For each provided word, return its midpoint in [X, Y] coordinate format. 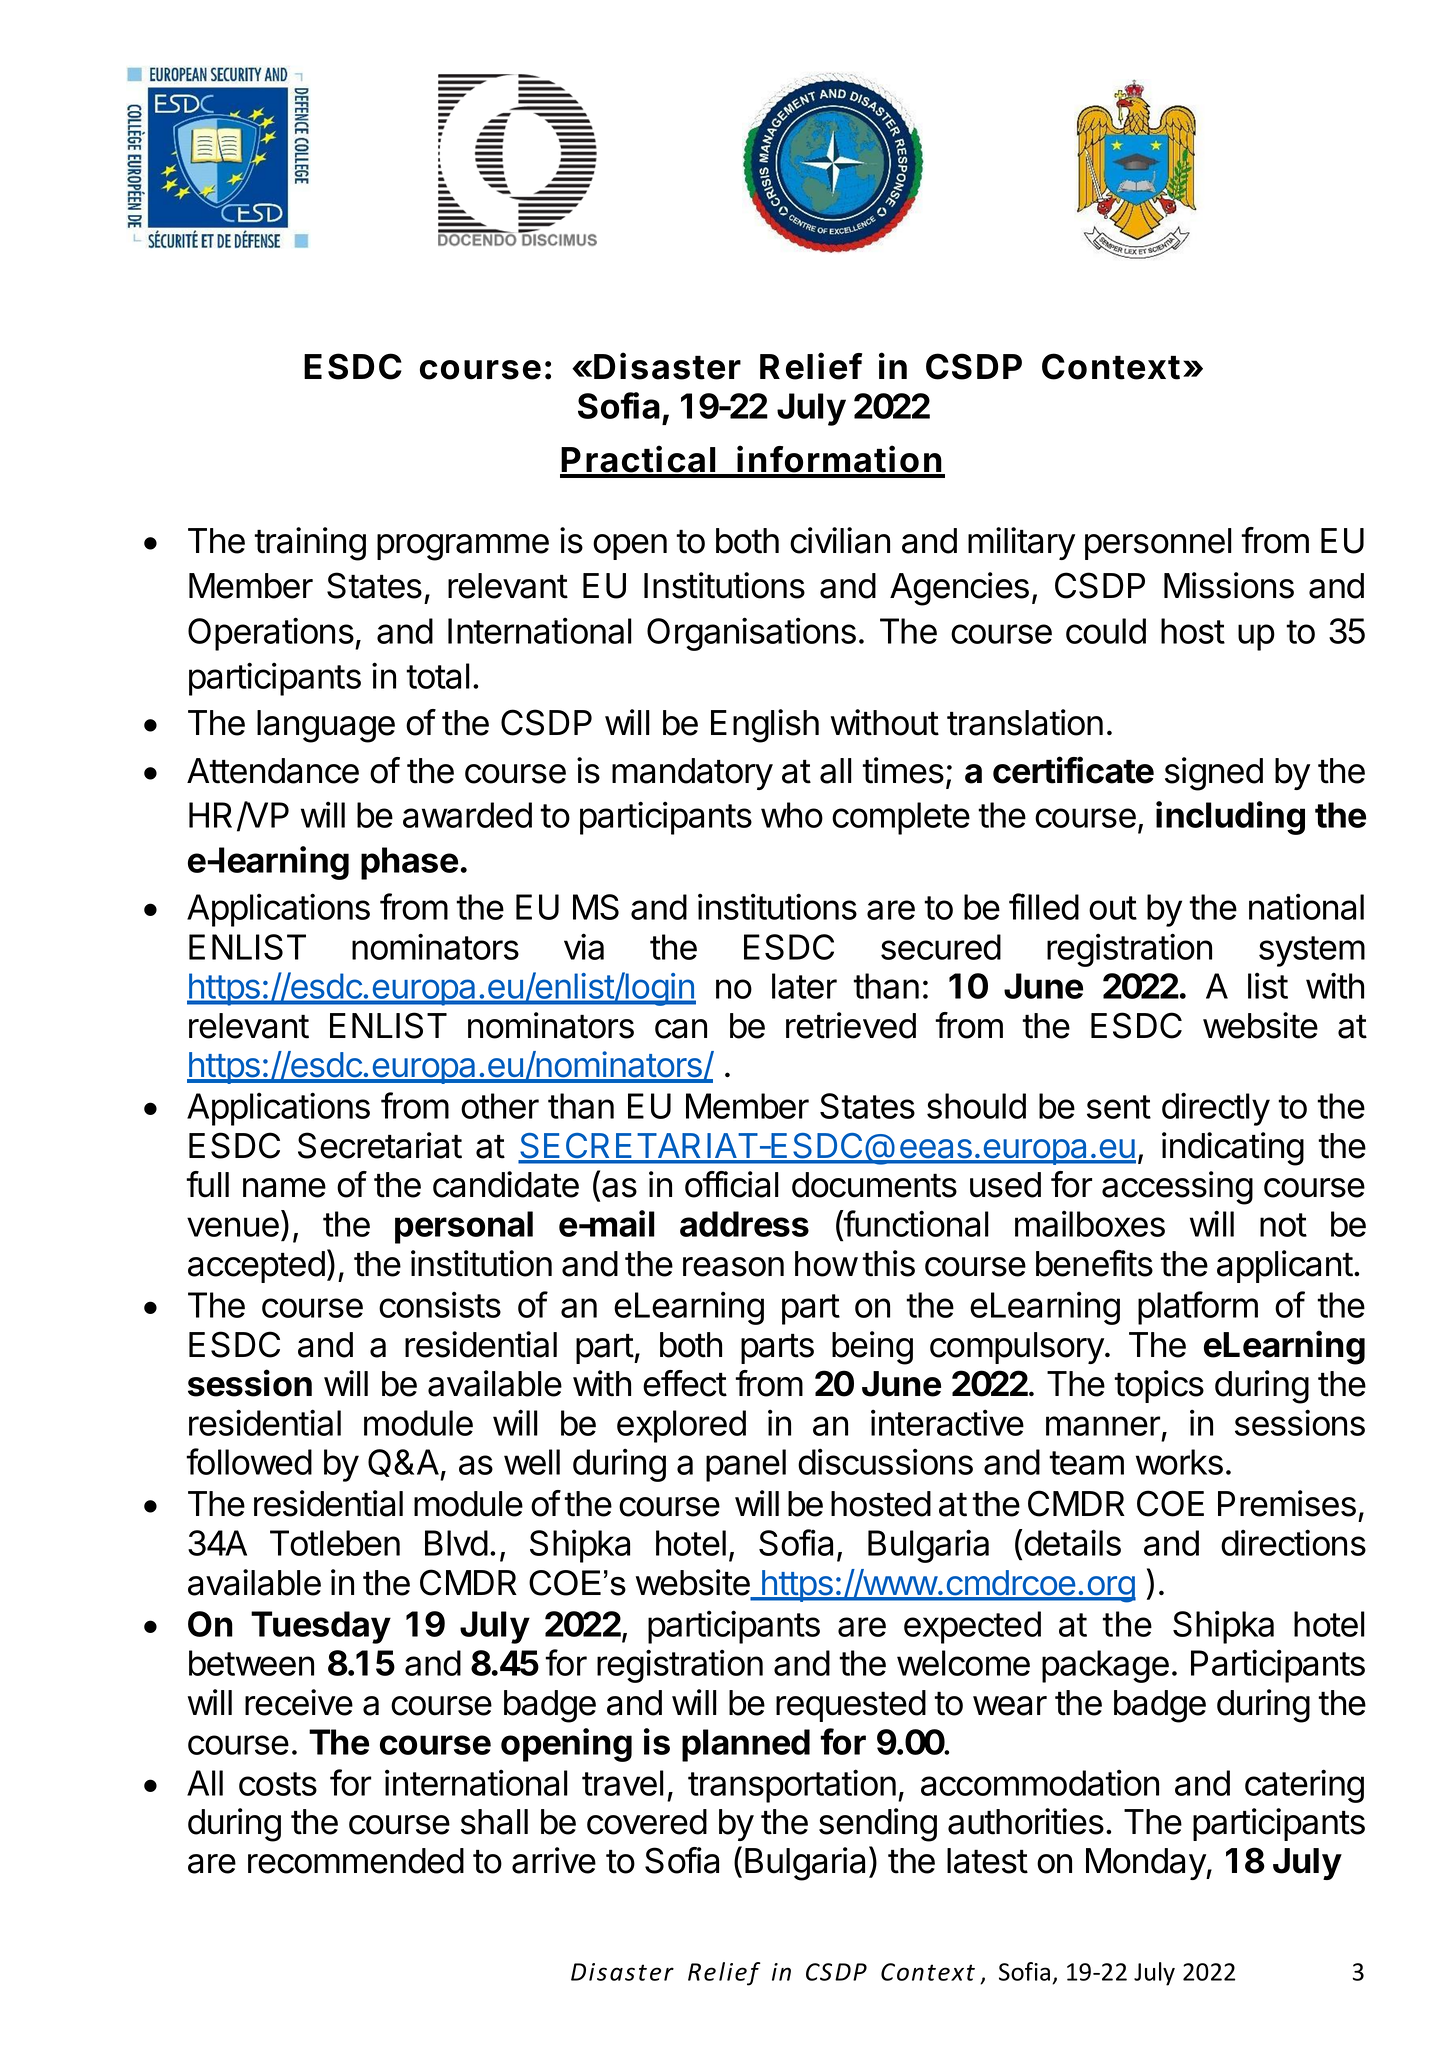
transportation [792, 1786]
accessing [1177, 1188]
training [310, 544]
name [284, 1188]
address [744, 1224]
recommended [356, 1861]
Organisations [751, 634]
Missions [1229, 585]
